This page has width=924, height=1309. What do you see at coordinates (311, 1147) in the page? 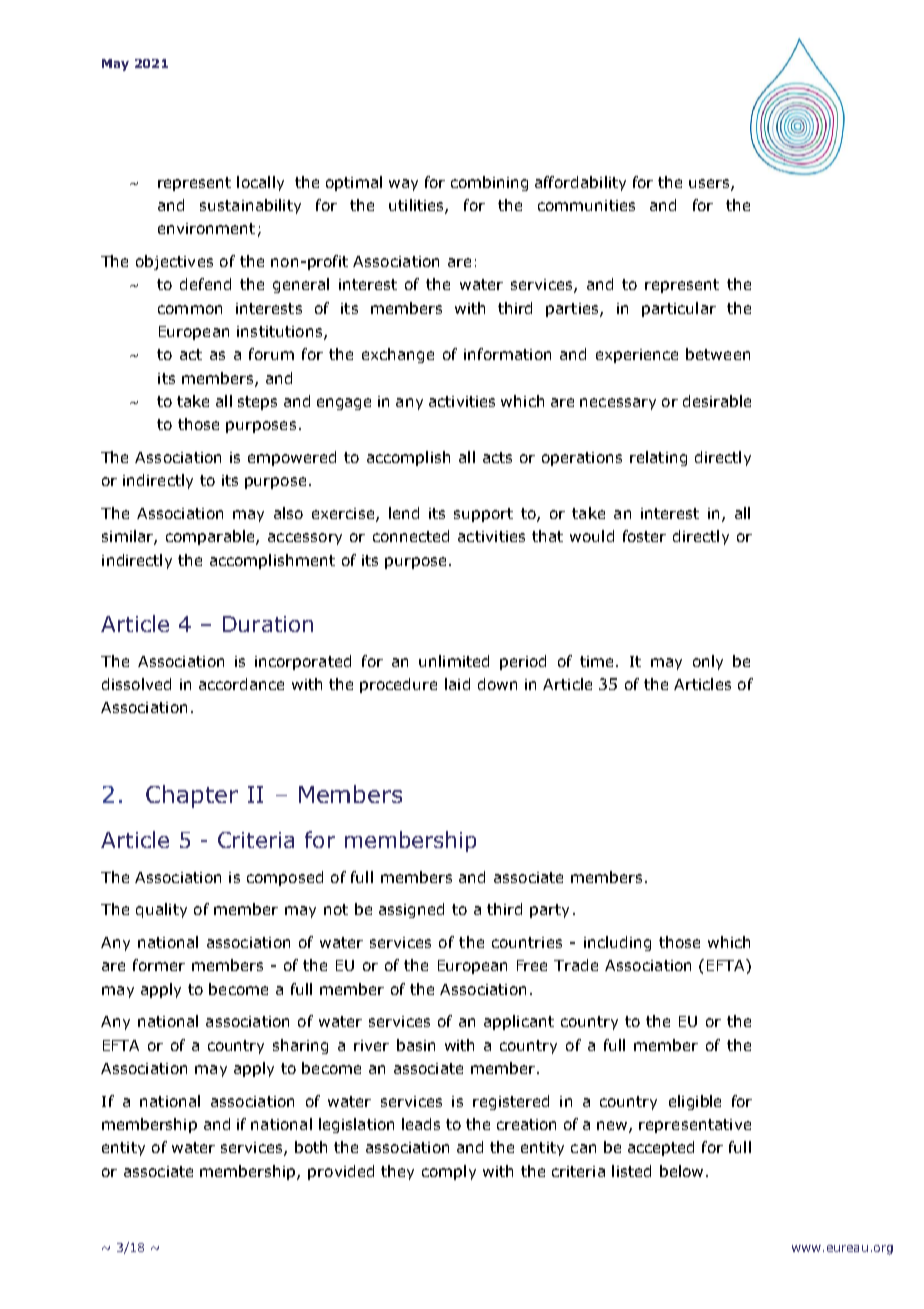
I see `both` at bounding box center [311, 1147].
